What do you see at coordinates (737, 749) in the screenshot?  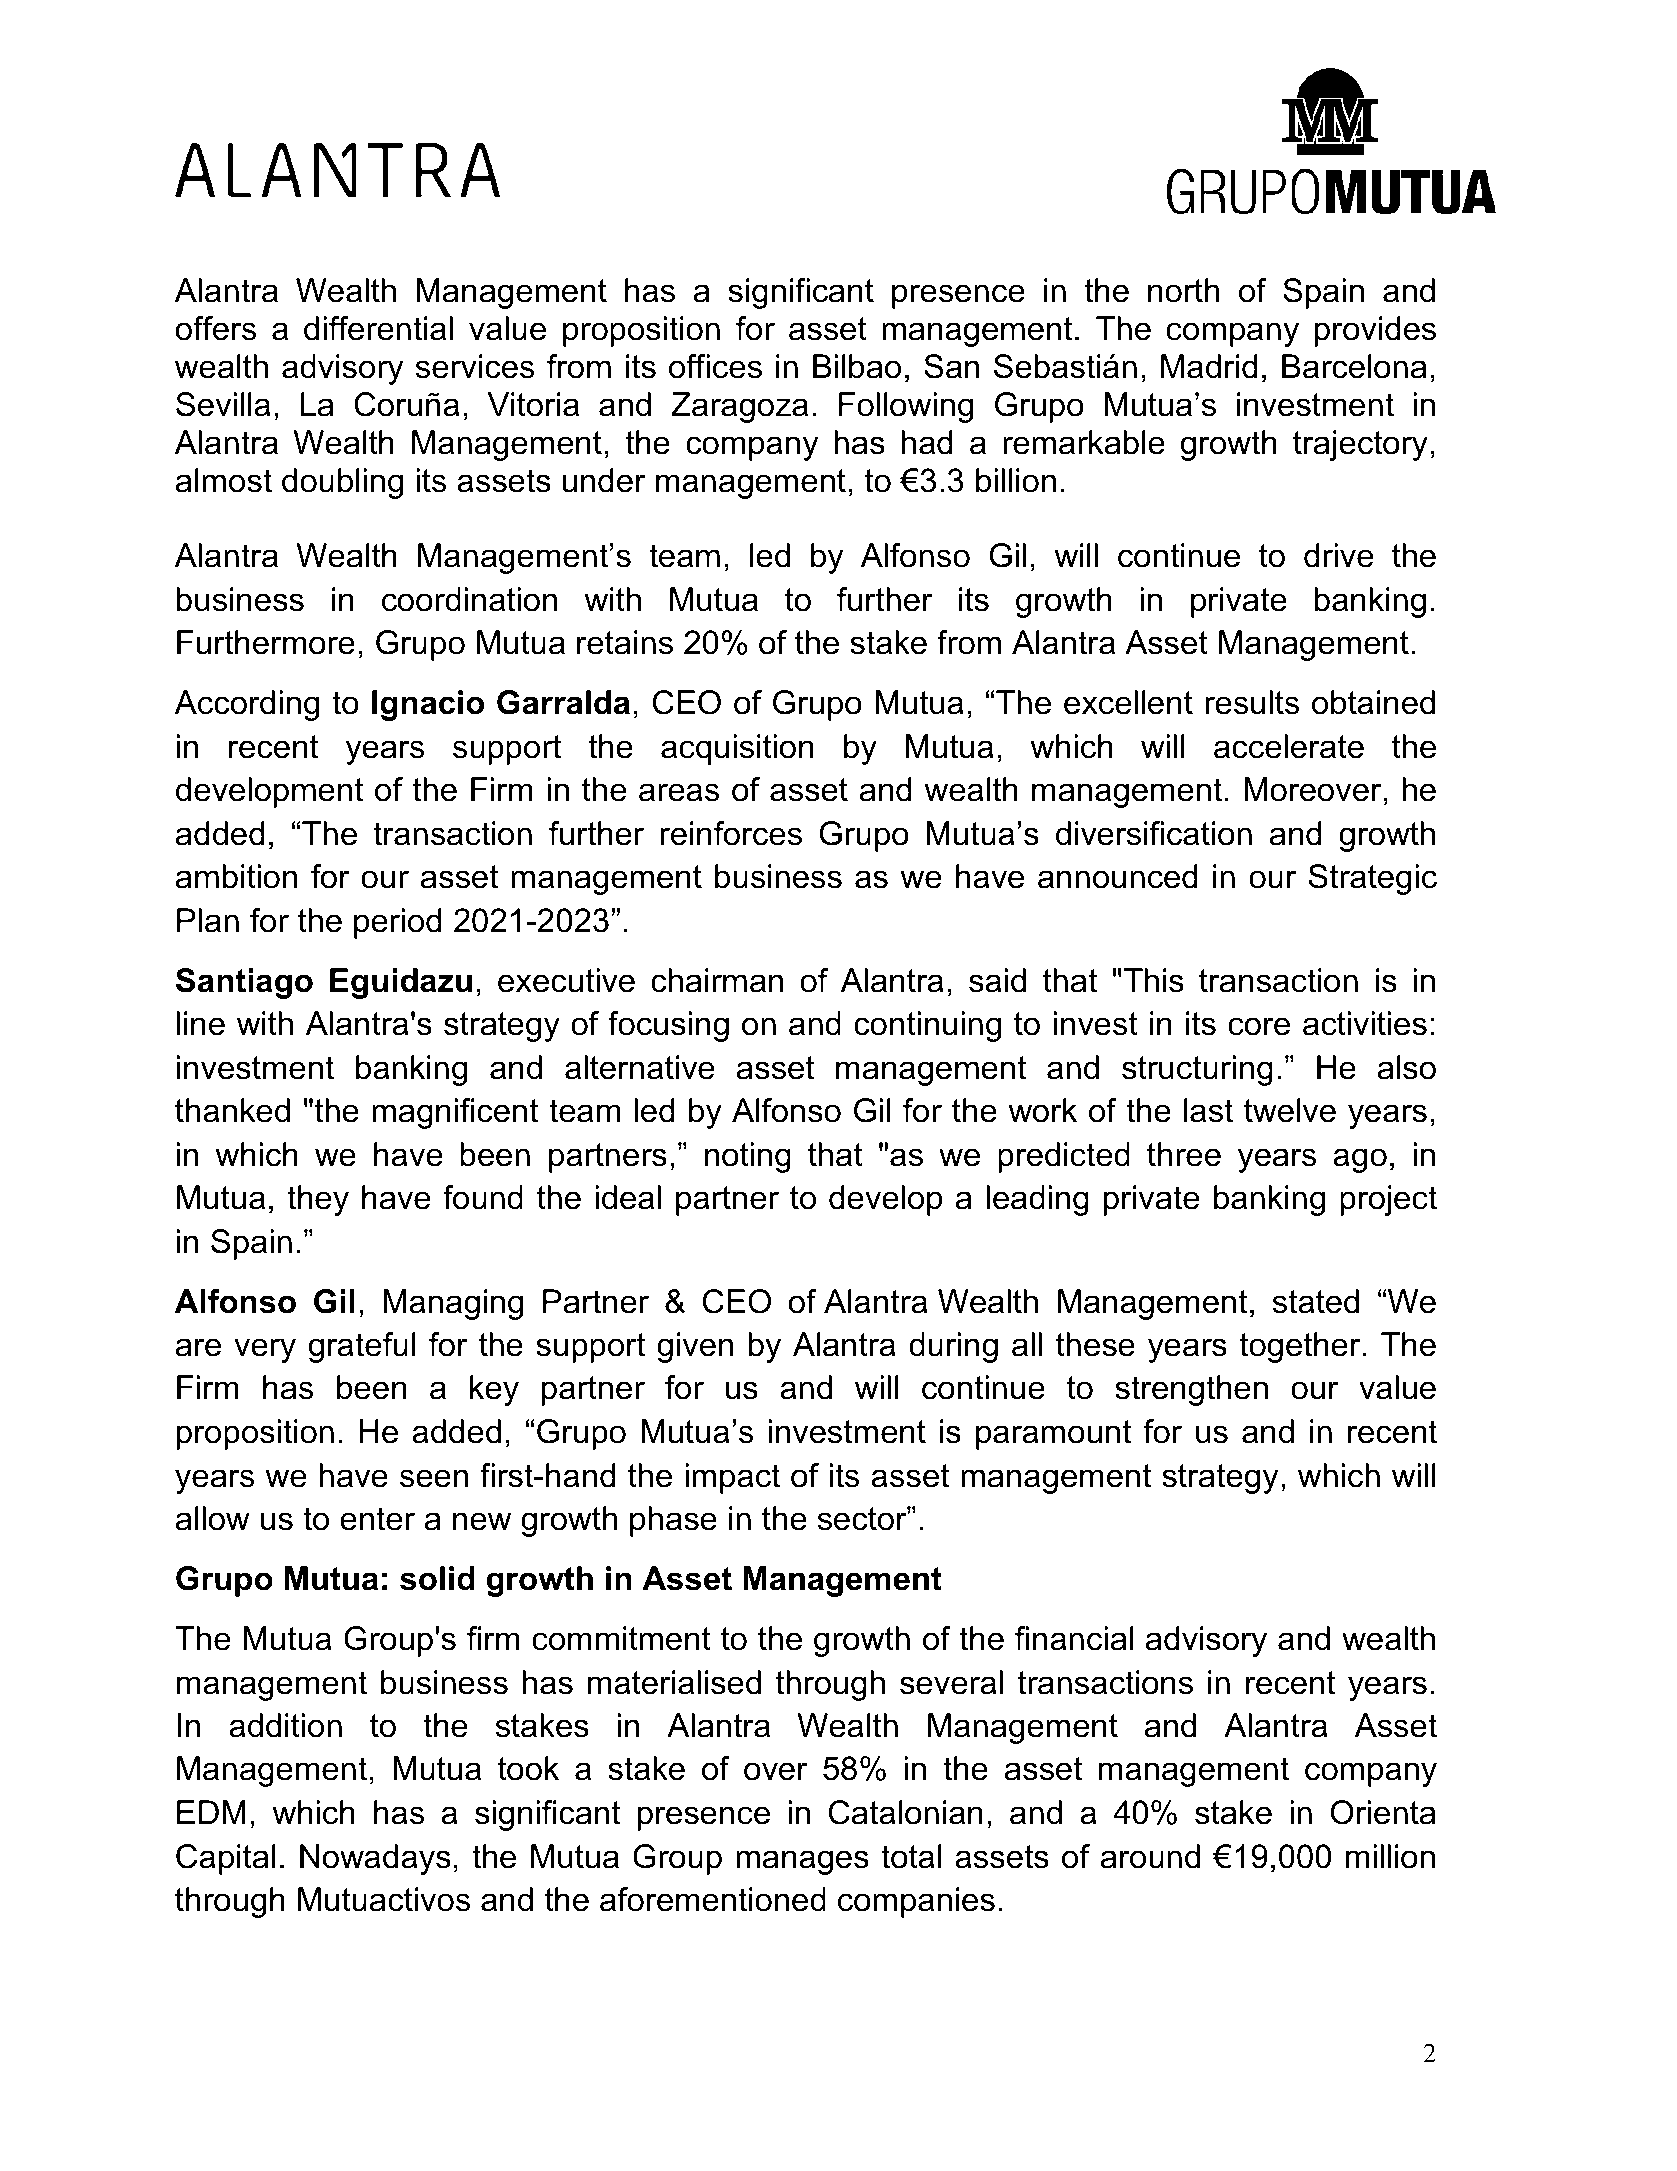 I see `acquisition` at bounding box center [737, 749].
